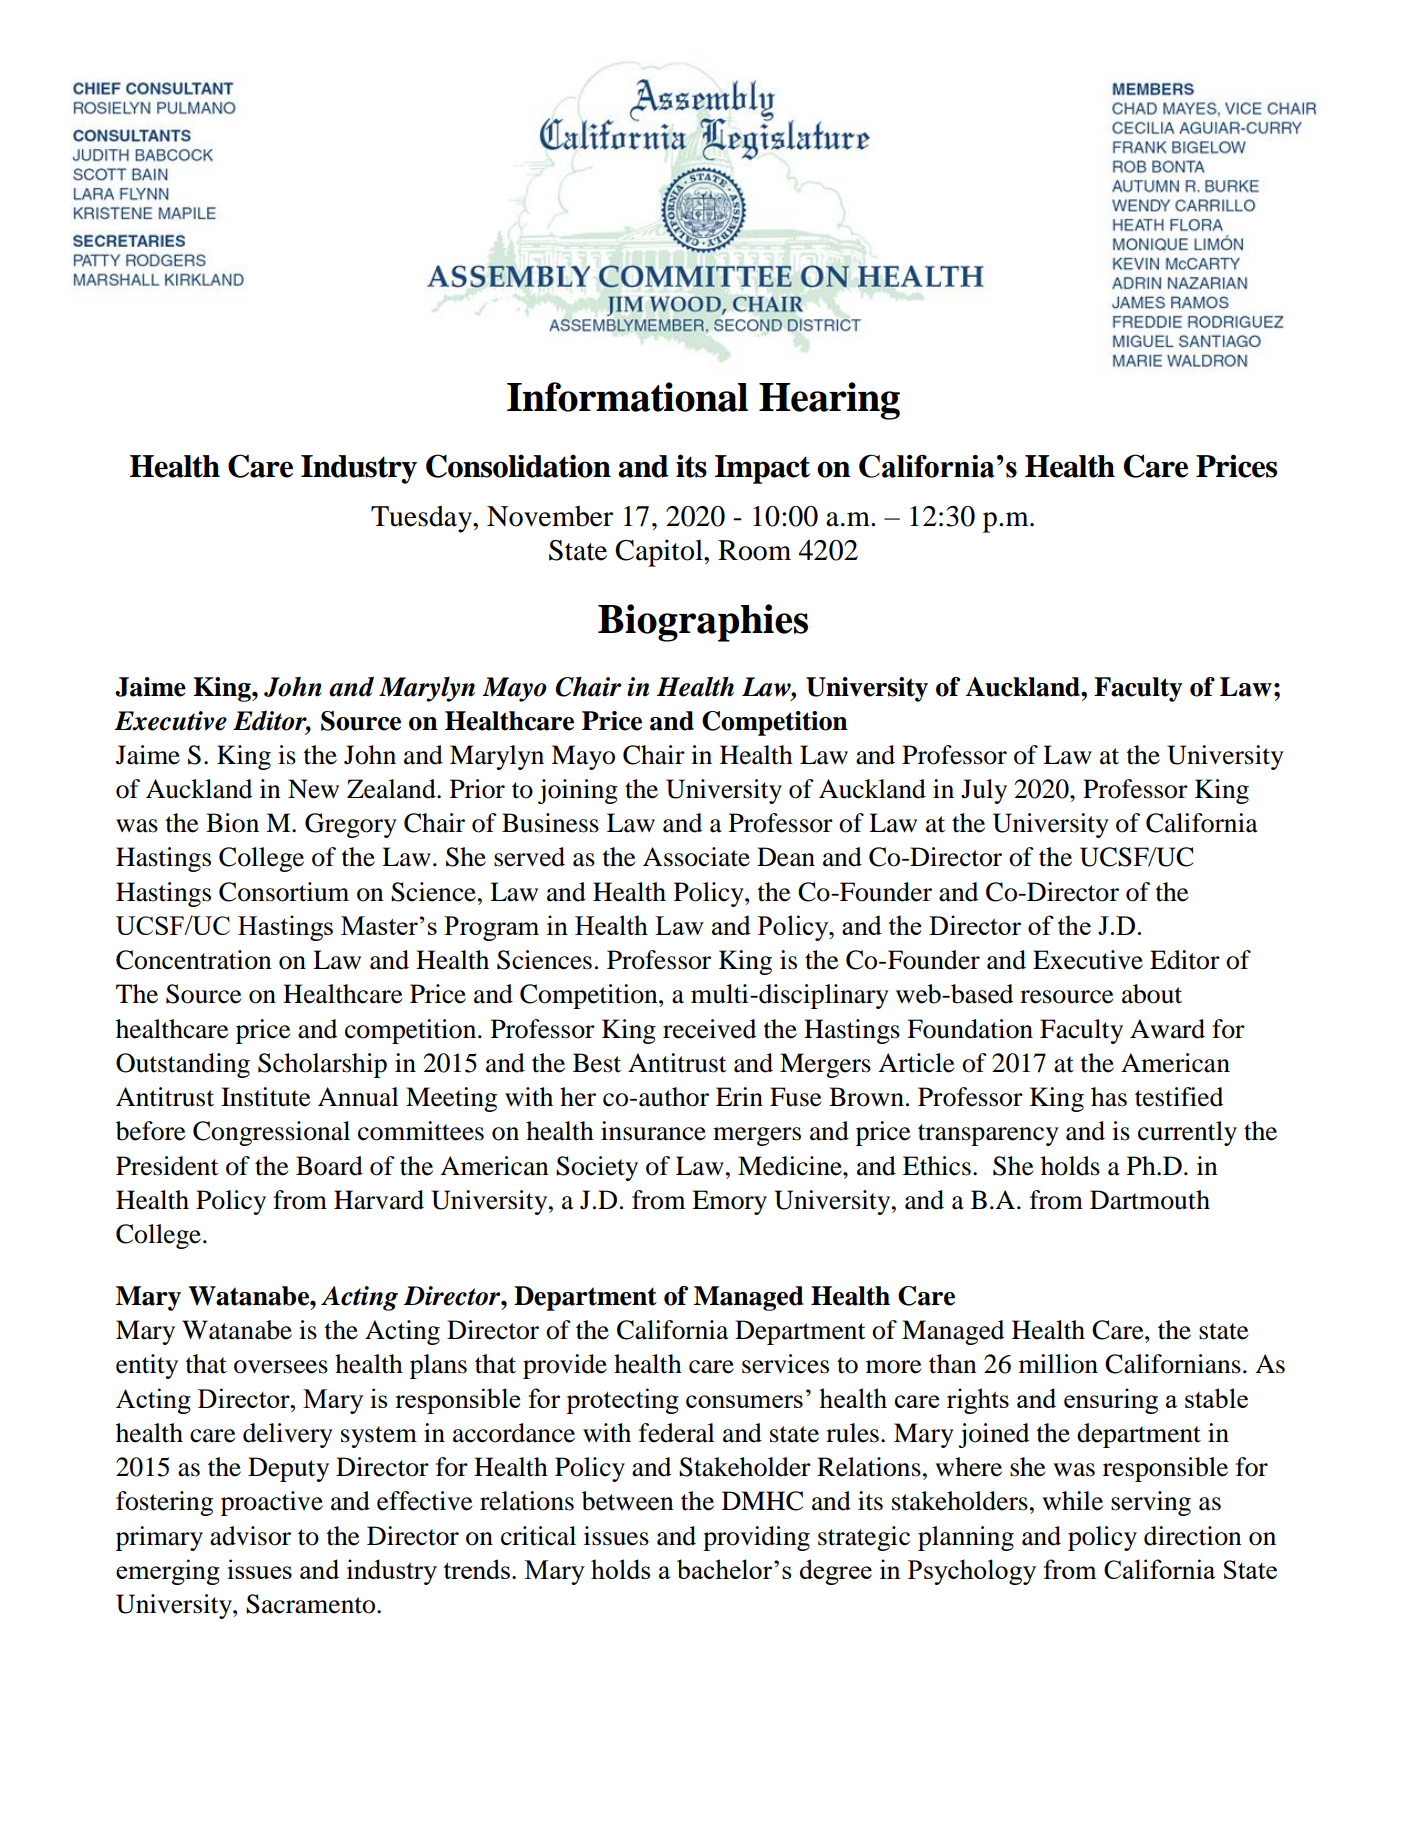  Describe the element at coordinates (829, 401) in the screenshot. I see `Hearing` at that location.
